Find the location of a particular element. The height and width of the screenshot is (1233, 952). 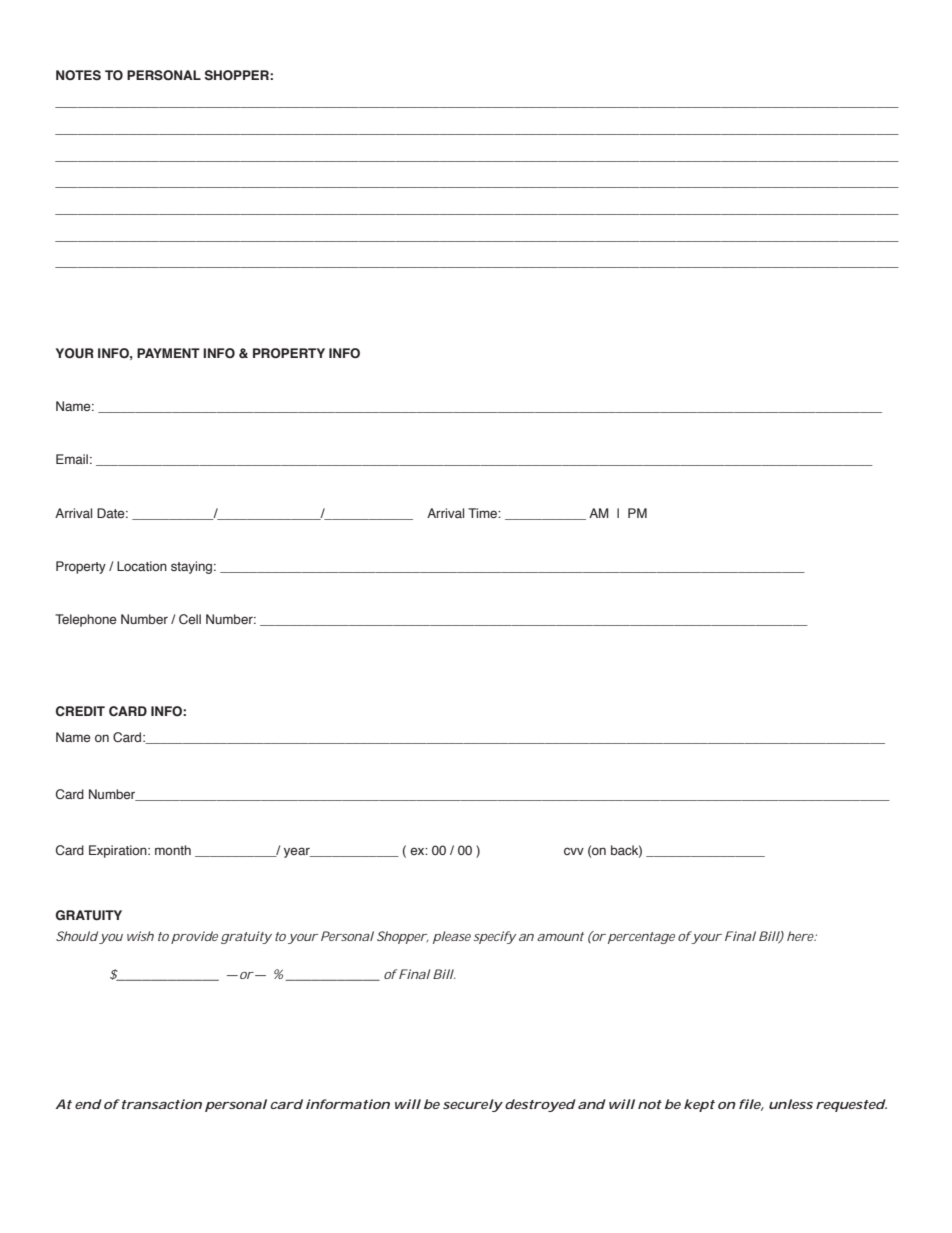

wish is located at coordinates (140, 936).
